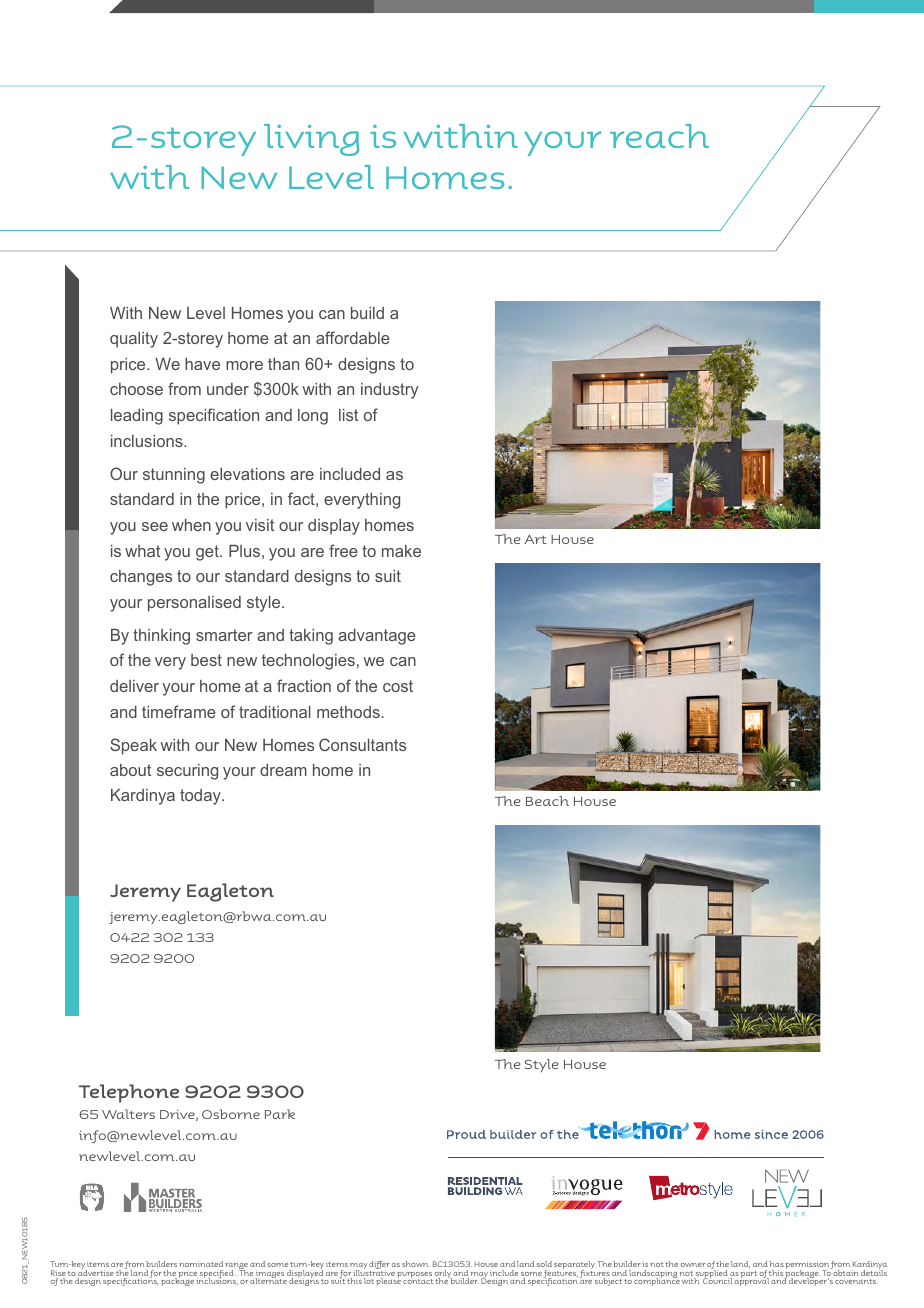 The image size is (924, 1308). Describe the element at coordinates (547, 801) in the document. I see `Beach` at that location.
